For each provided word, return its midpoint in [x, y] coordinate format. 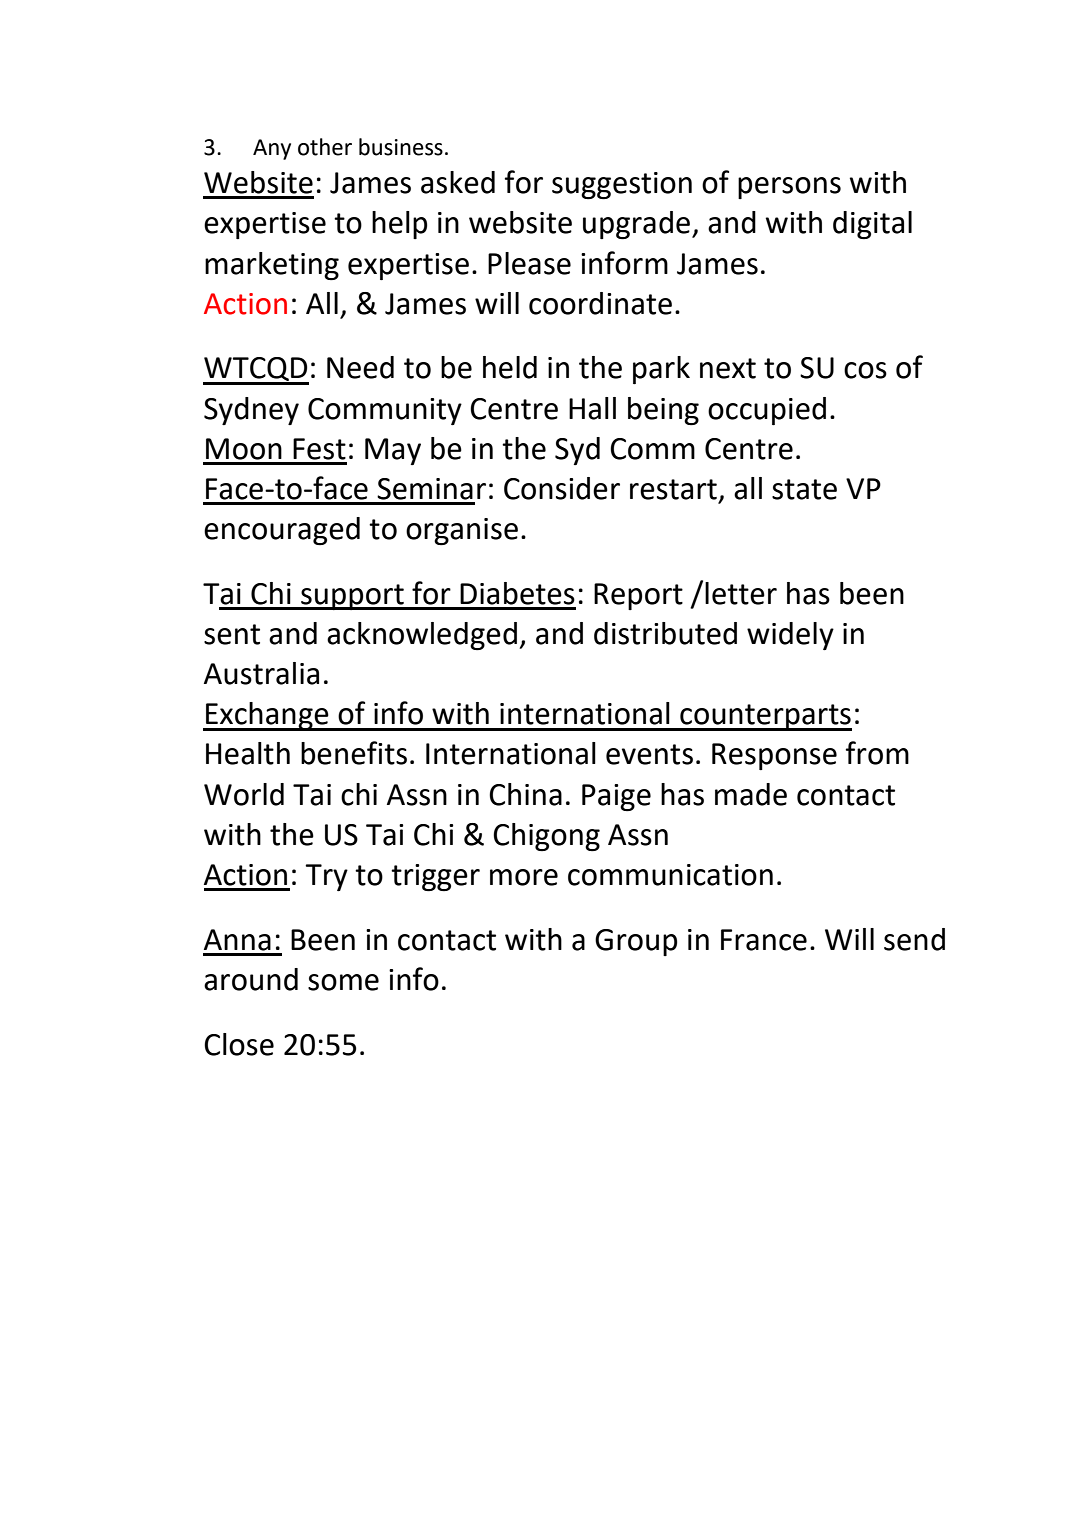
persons [789, 188]
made [751, 794]
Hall [592, 408]
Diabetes [517, 593]
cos [865, 370]
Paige [616, 797]
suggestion [622, 185]
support [352, 597]
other [325, 147]
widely [790, 636]
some [343, 982]
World [244, 794]
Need [360, 367]
